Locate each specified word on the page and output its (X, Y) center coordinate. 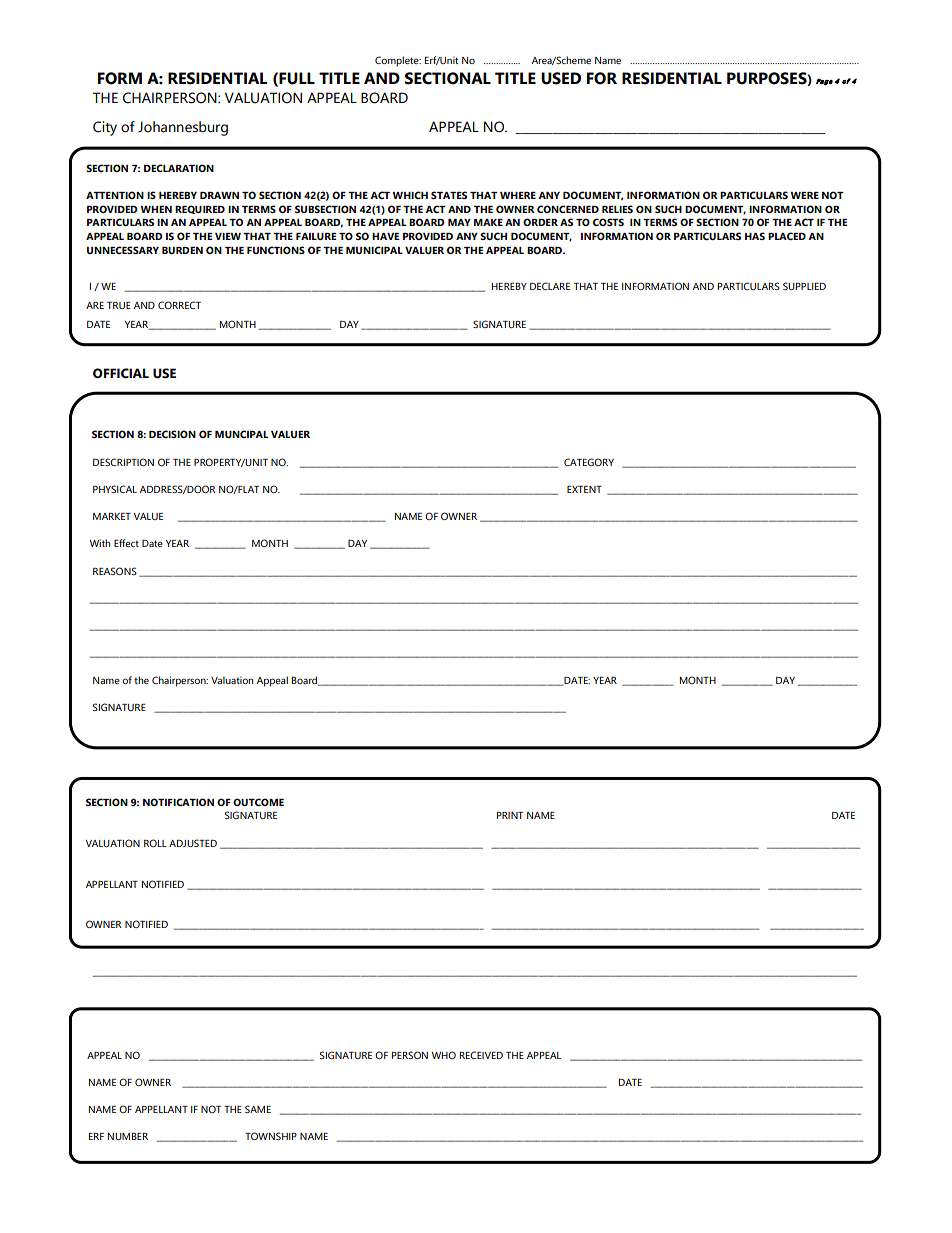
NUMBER (128, 1136)
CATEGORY (589, 462)
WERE (804, 195)
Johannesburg (183, 128)
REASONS (115, 571)
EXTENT (584, 489)
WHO (444, 1055)
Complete (398, 61)
